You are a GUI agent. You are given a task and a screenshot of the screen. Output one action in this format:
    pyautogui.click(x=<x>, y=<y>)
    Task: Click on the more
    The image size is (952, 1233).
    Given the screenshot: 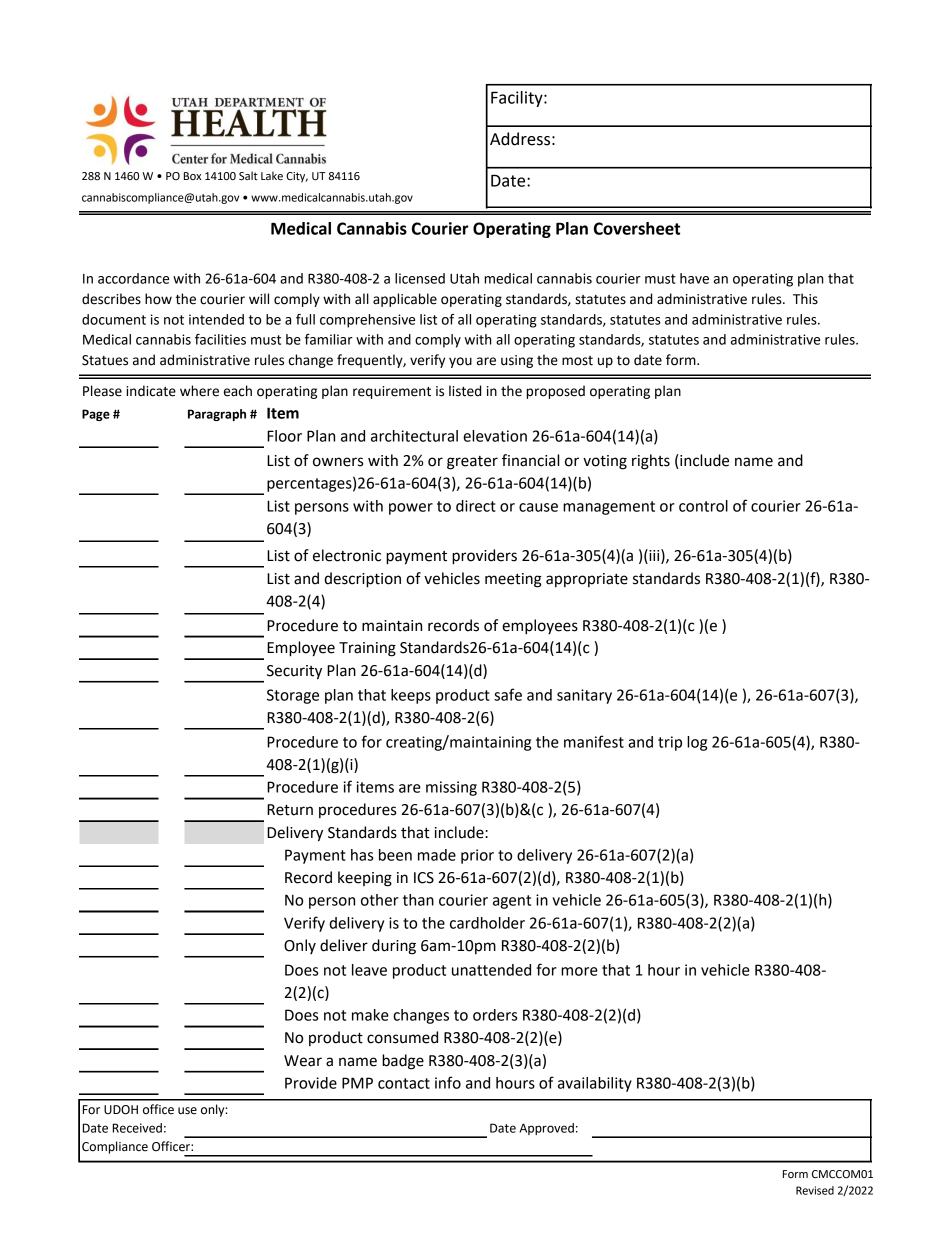 What is the action you would take?
    pyautogui.click(x=579, y=971)
